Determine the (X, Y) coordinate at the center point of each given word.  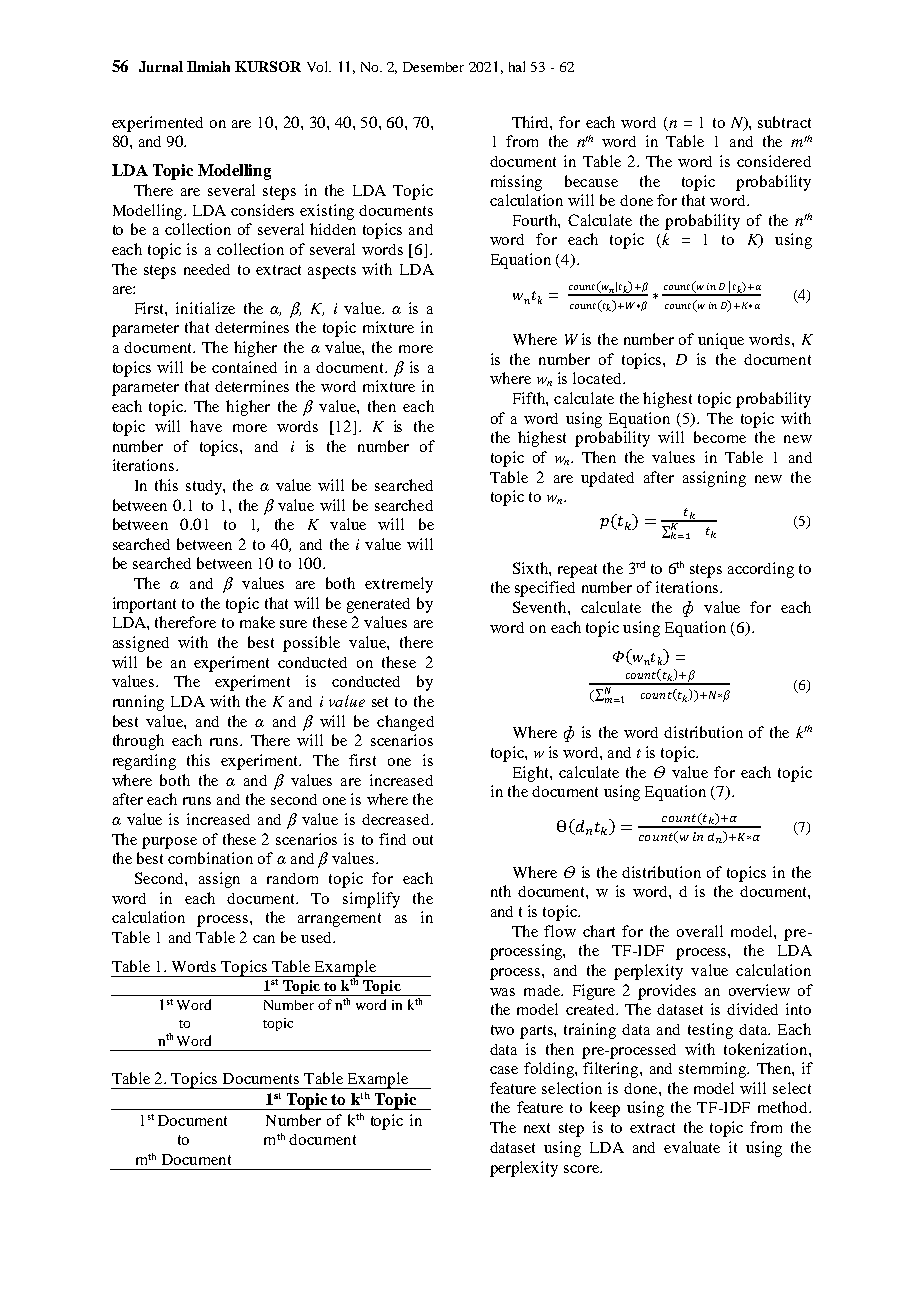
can (264, 939)
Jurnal (161, 66)
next (537, 1128)
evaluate (692, 1147)
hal (517, 66)
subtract (784, 122)
